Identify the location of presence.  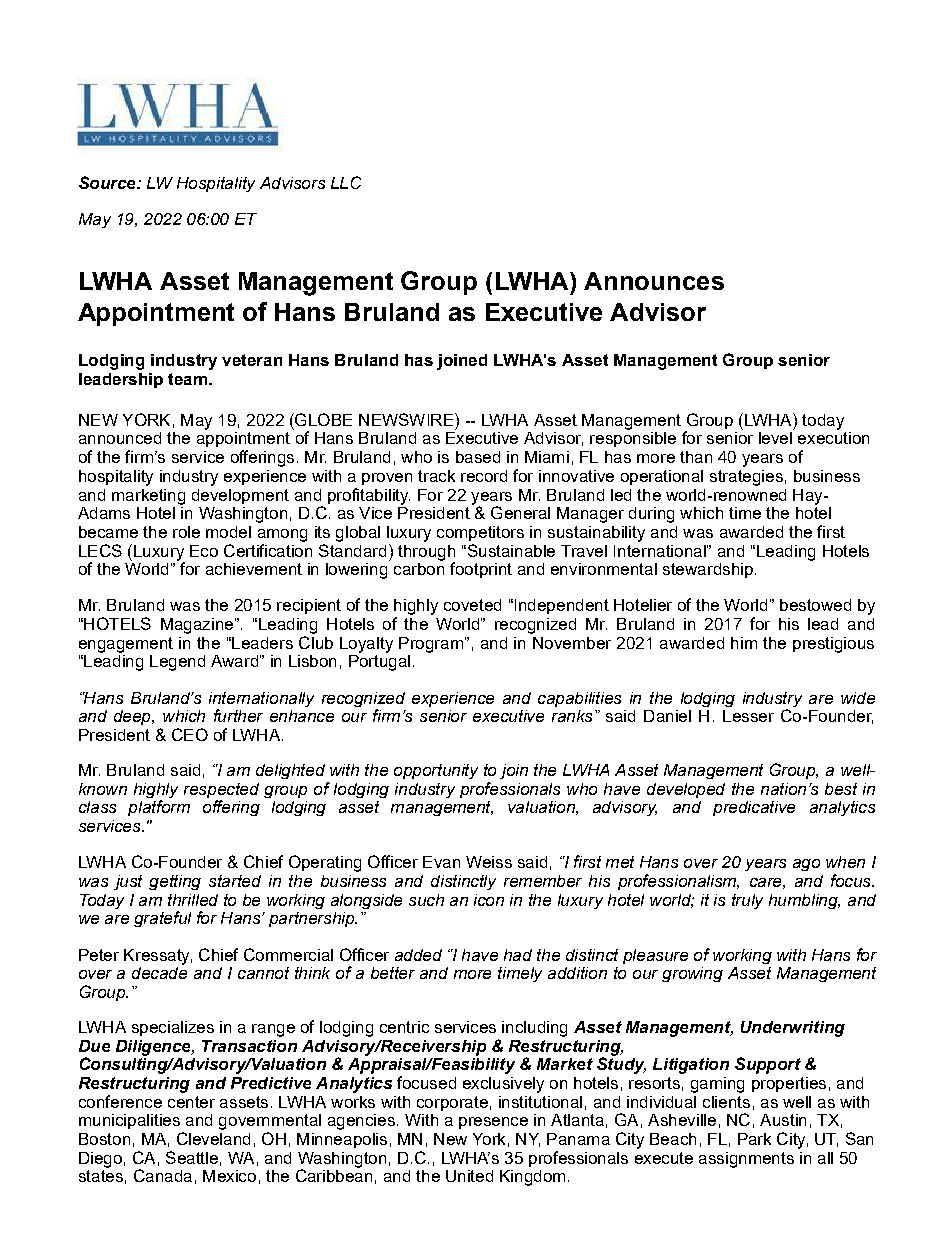
(493, 1123).
